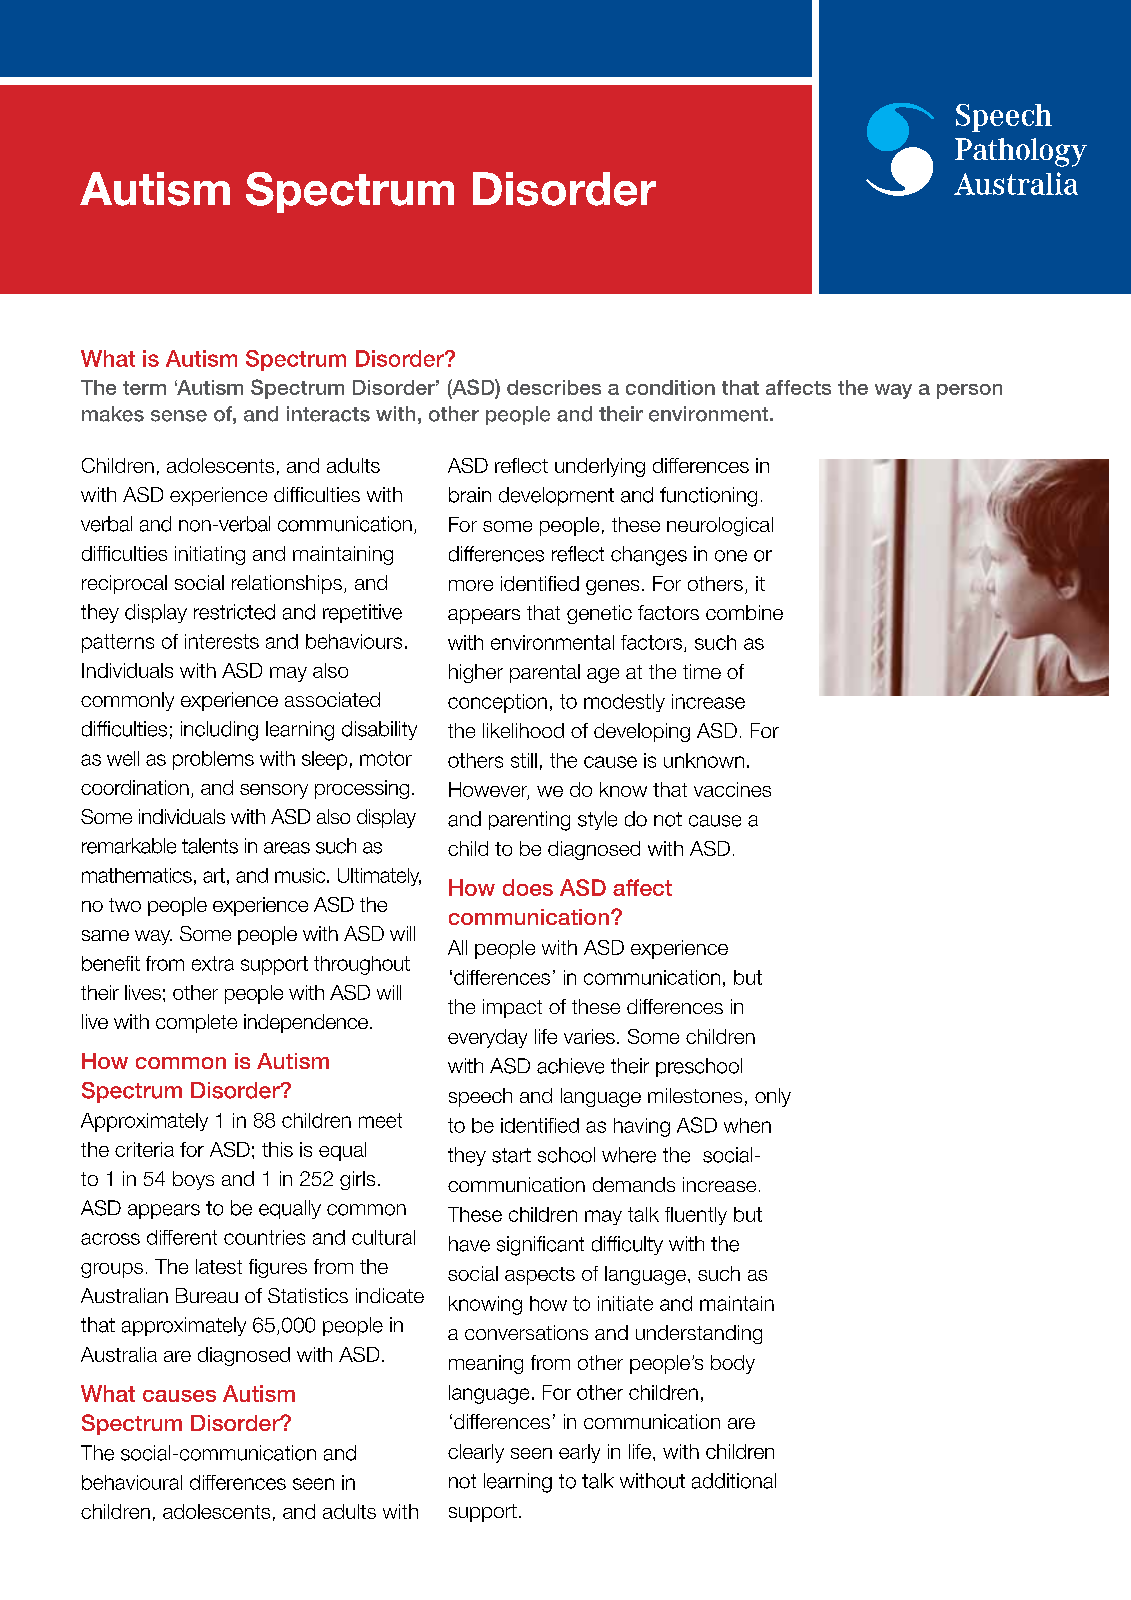 This image has width=1131, height=1600. What do you see at coordinates (734, 1481) in the image?
I see `additional` at bounding box center [734, 1481].
